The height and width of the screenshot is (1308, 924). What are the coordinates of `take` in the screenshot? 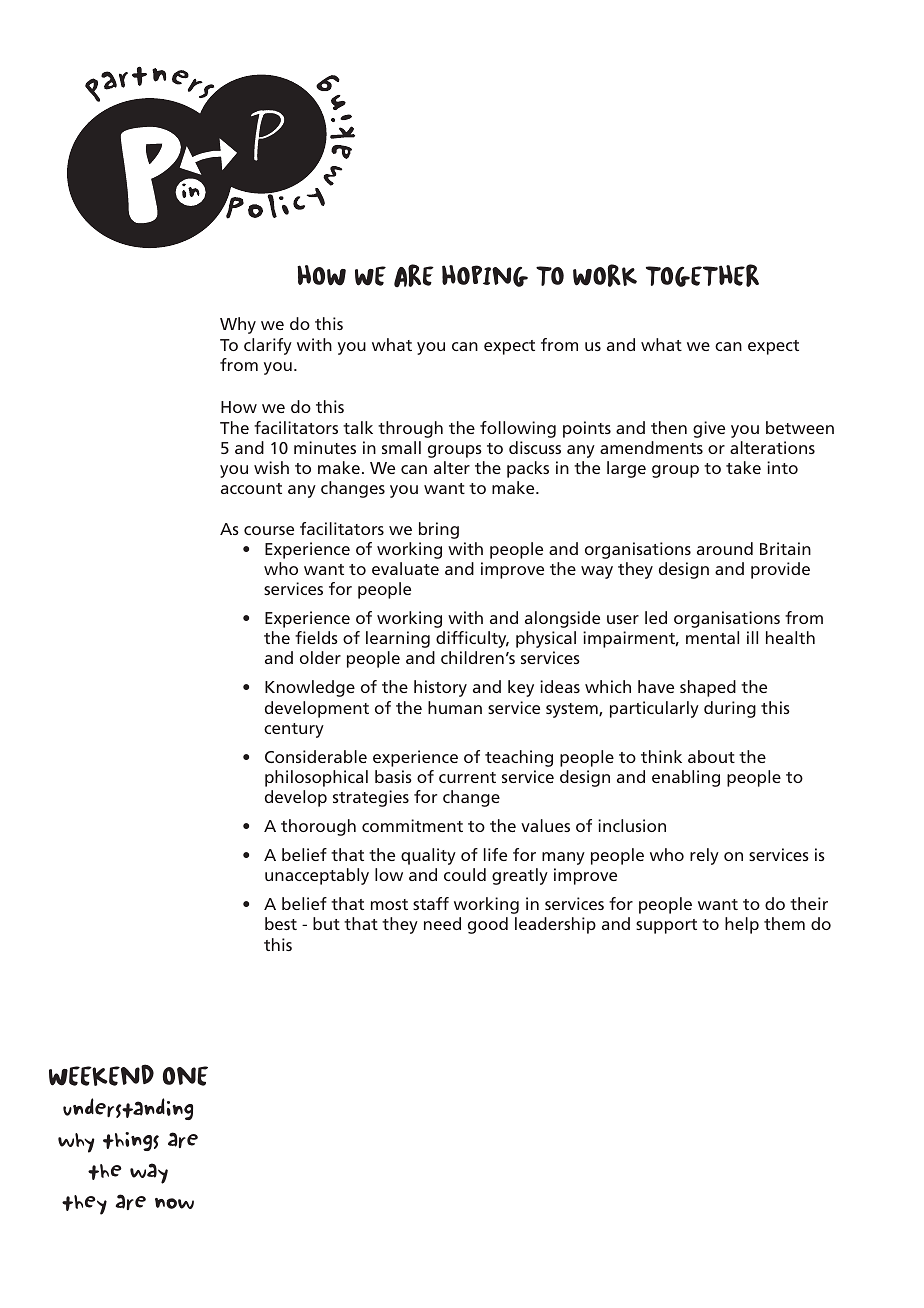 It's located at (743, 467).
